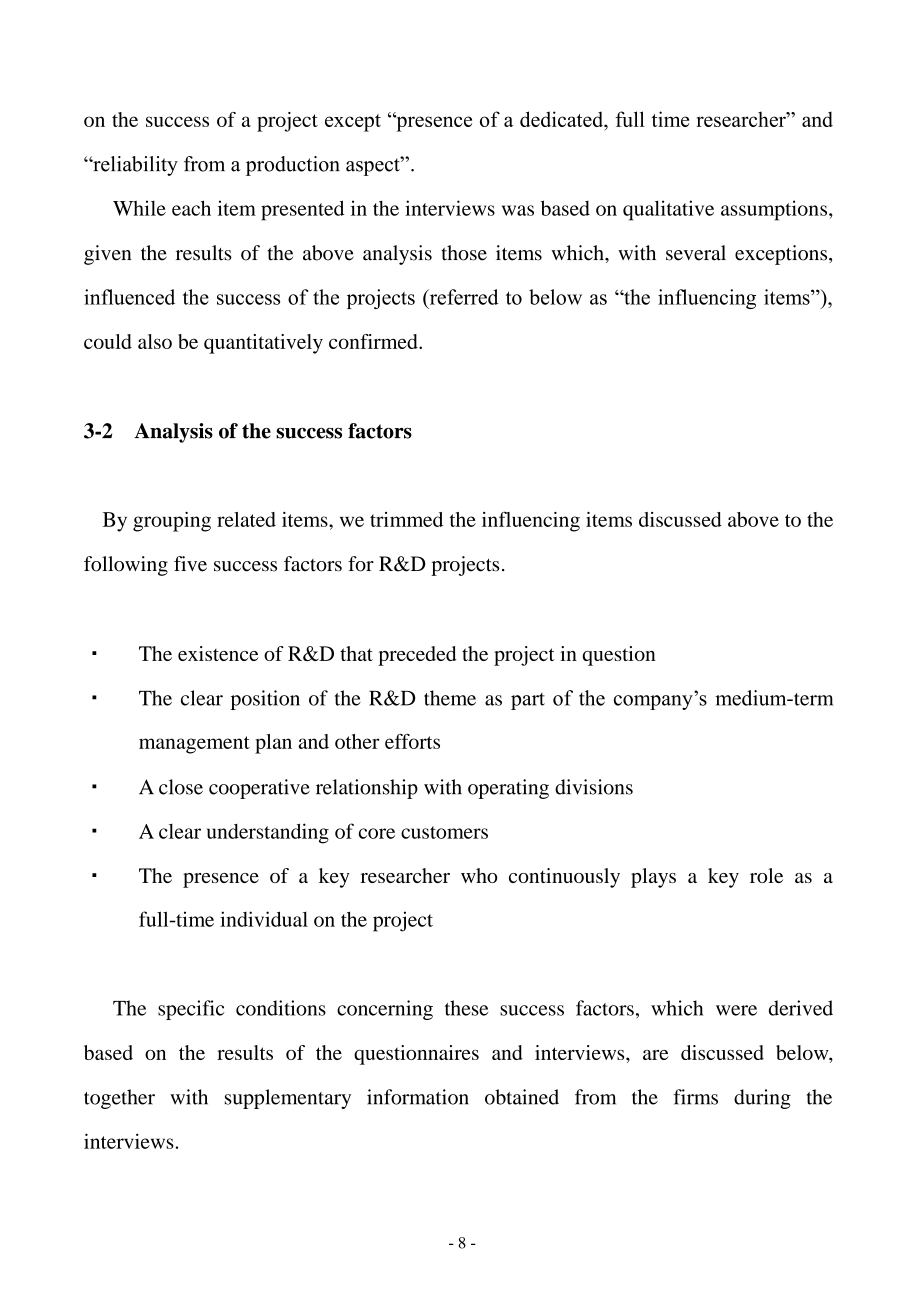 The height and width of the page is (1308, 924). I want to click on grouping, so click(172, 522).
